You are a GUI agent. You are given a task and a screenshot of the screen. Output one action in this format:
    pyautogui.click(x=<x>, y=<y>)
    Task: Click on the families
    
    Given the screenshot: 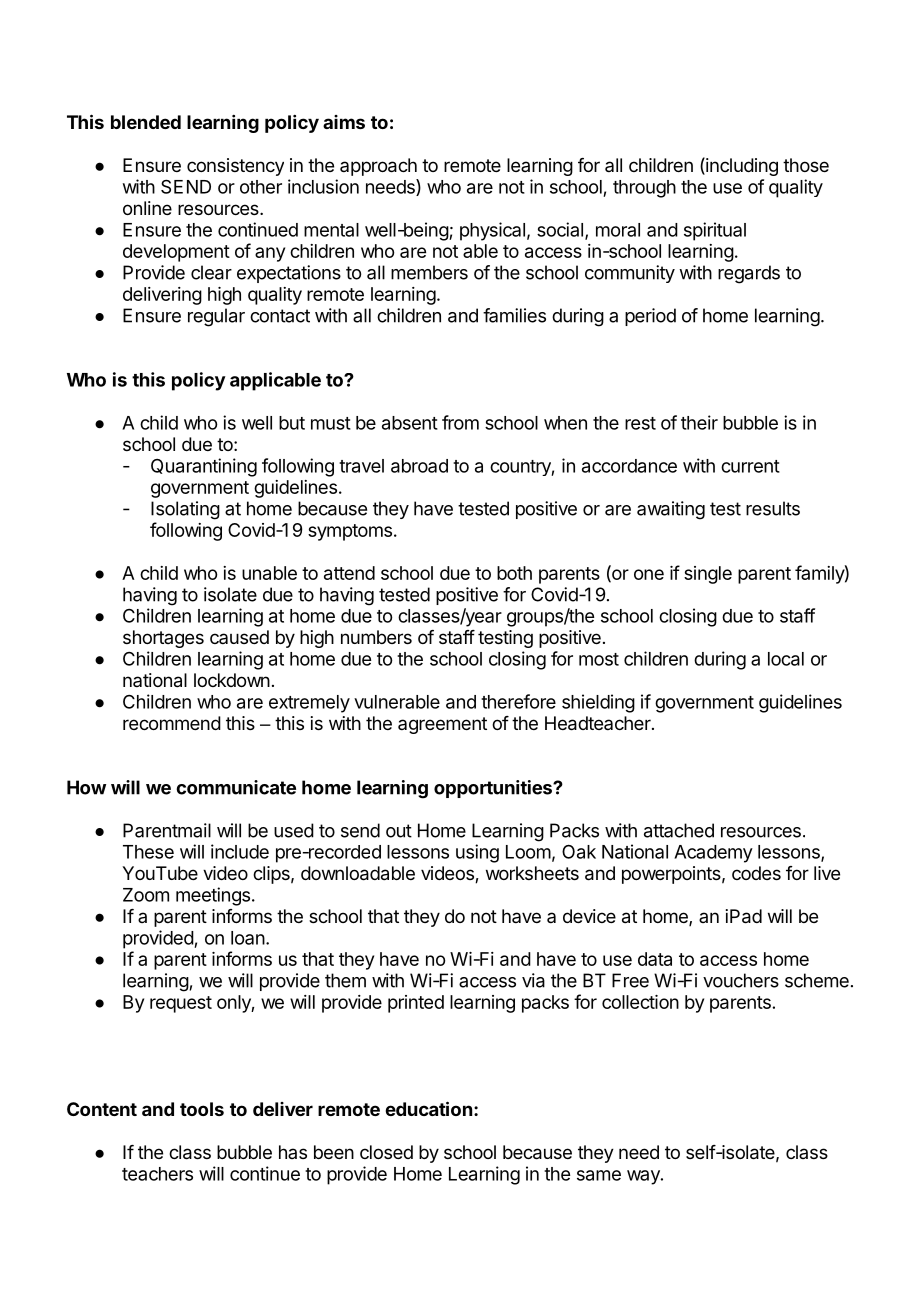 What is the action you would take?
    pyautogui.click(x=514, y=315)
